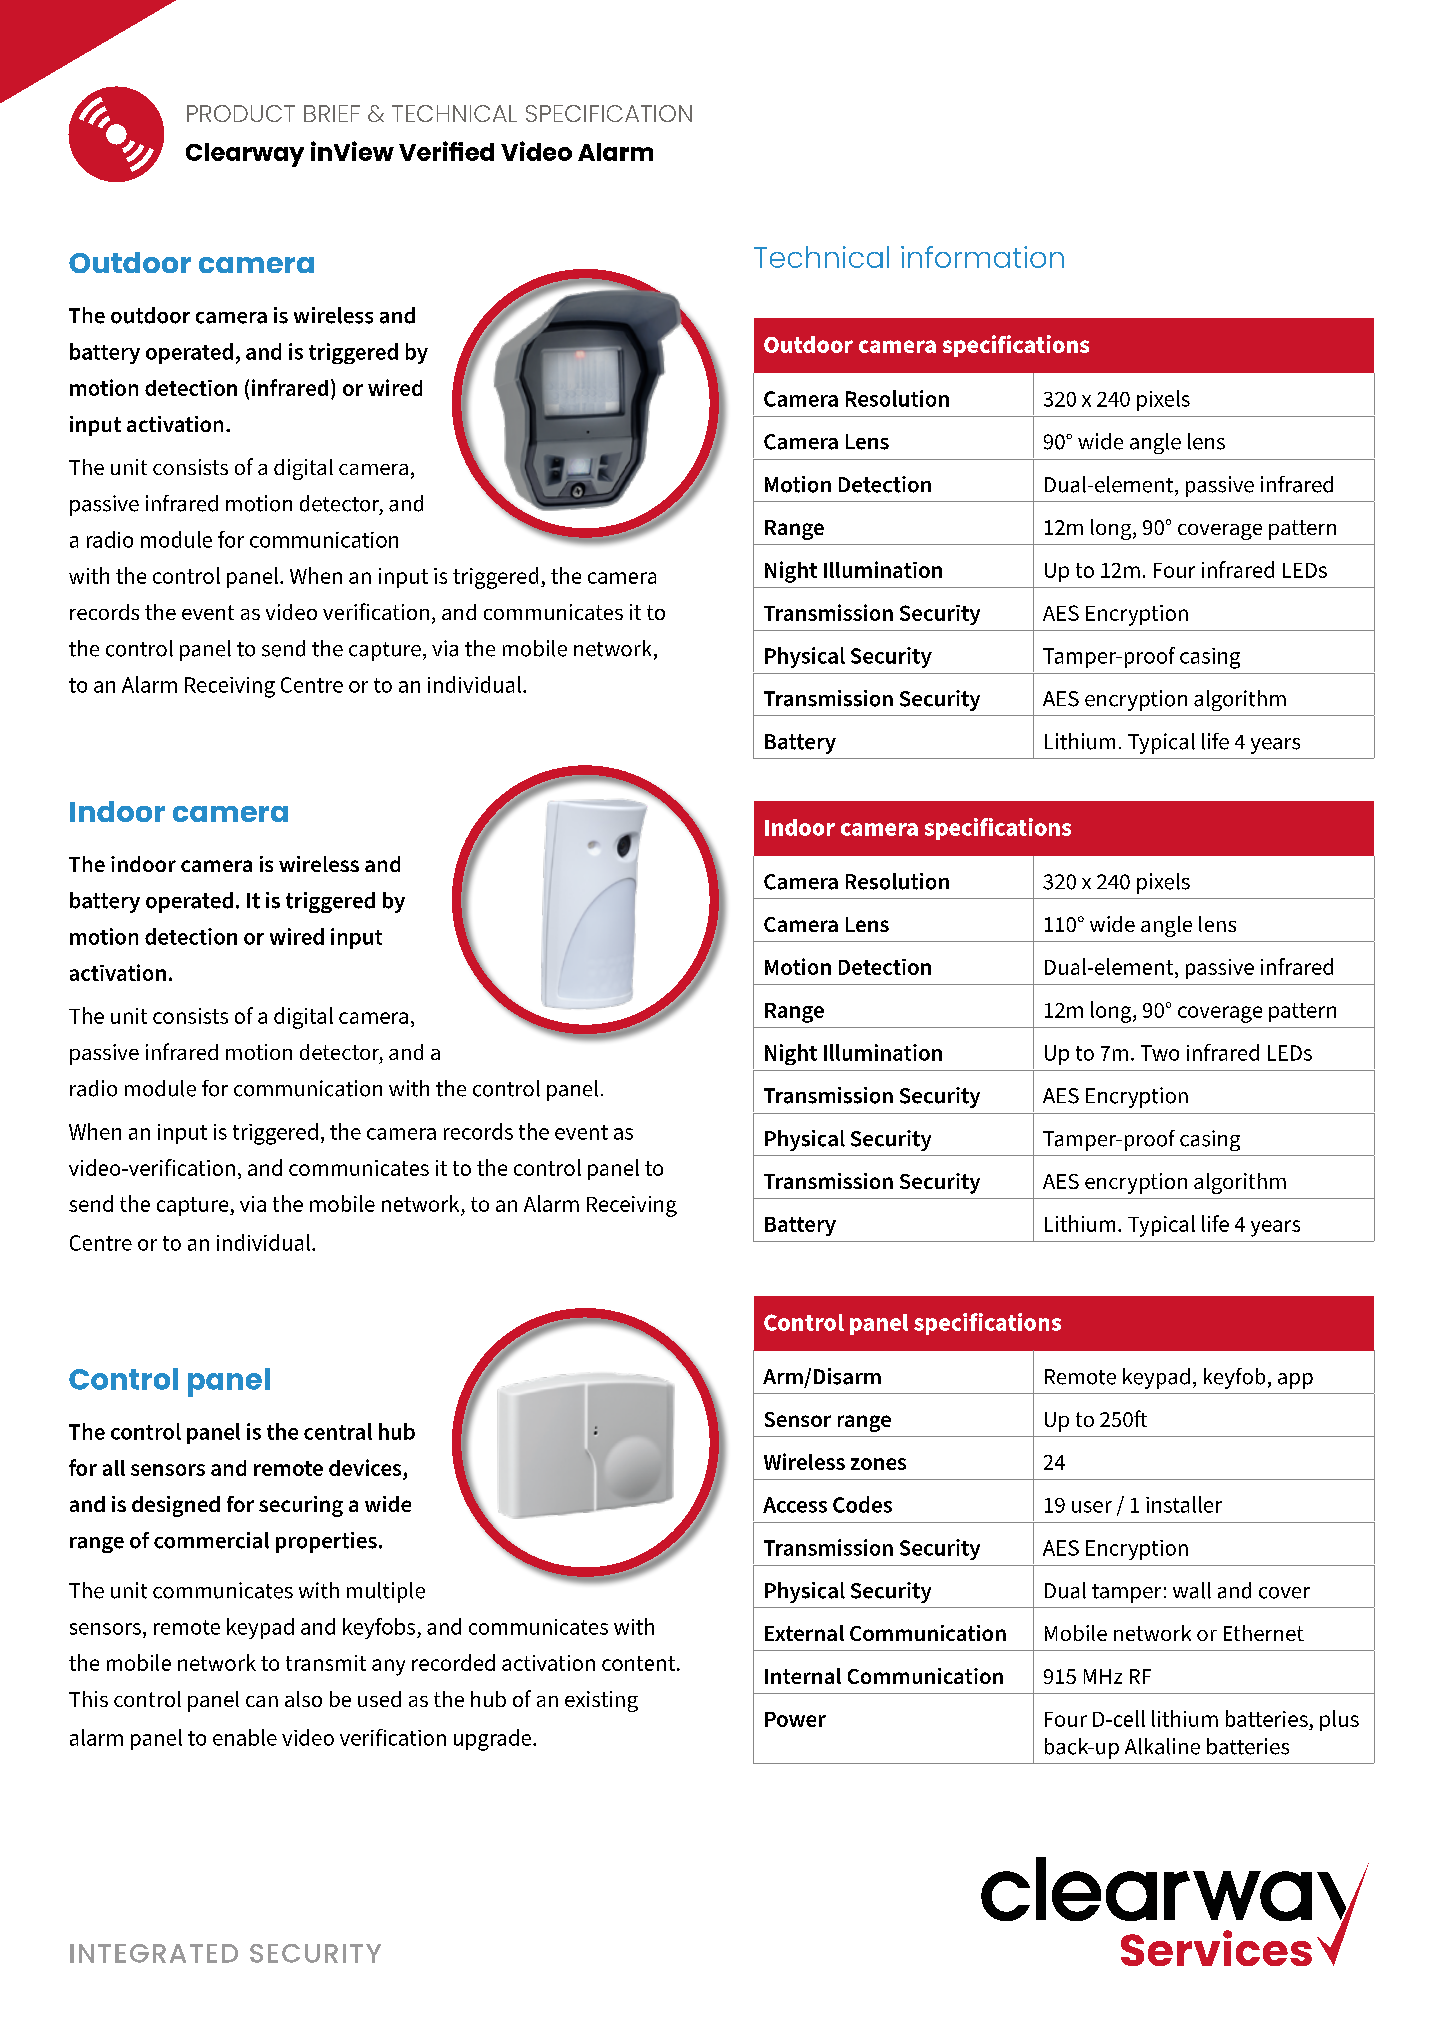  Describe the element at coordinates (446, 151) in the image. I see `Verified` at that location.
